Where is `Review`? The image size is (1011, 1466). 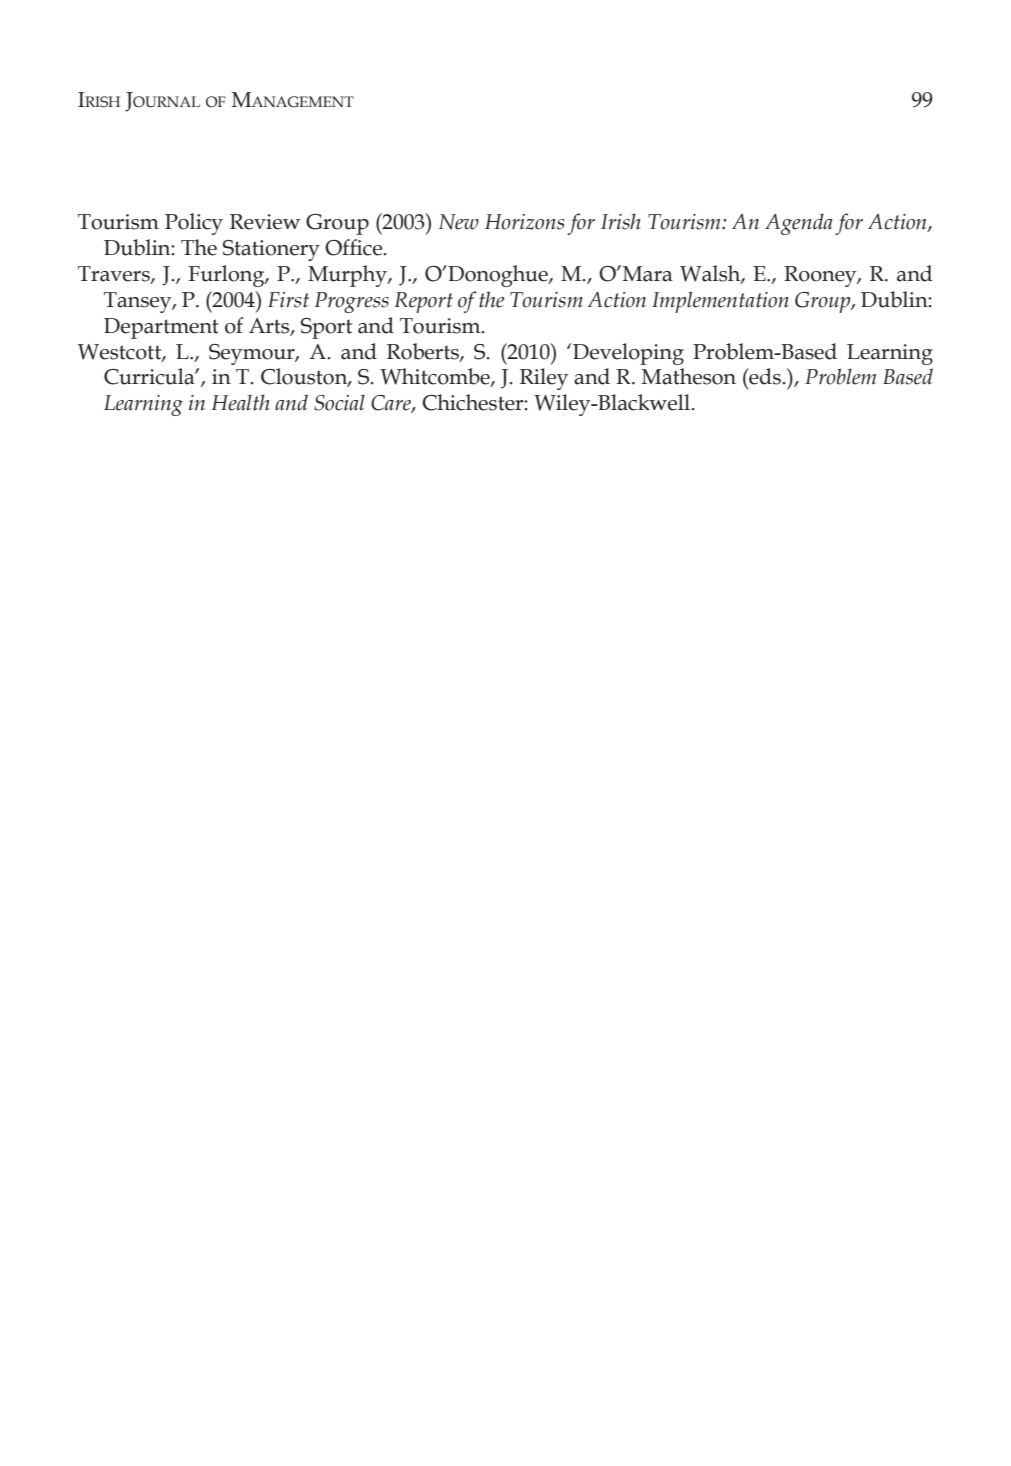
Review is located at coordinates (265, 222).
